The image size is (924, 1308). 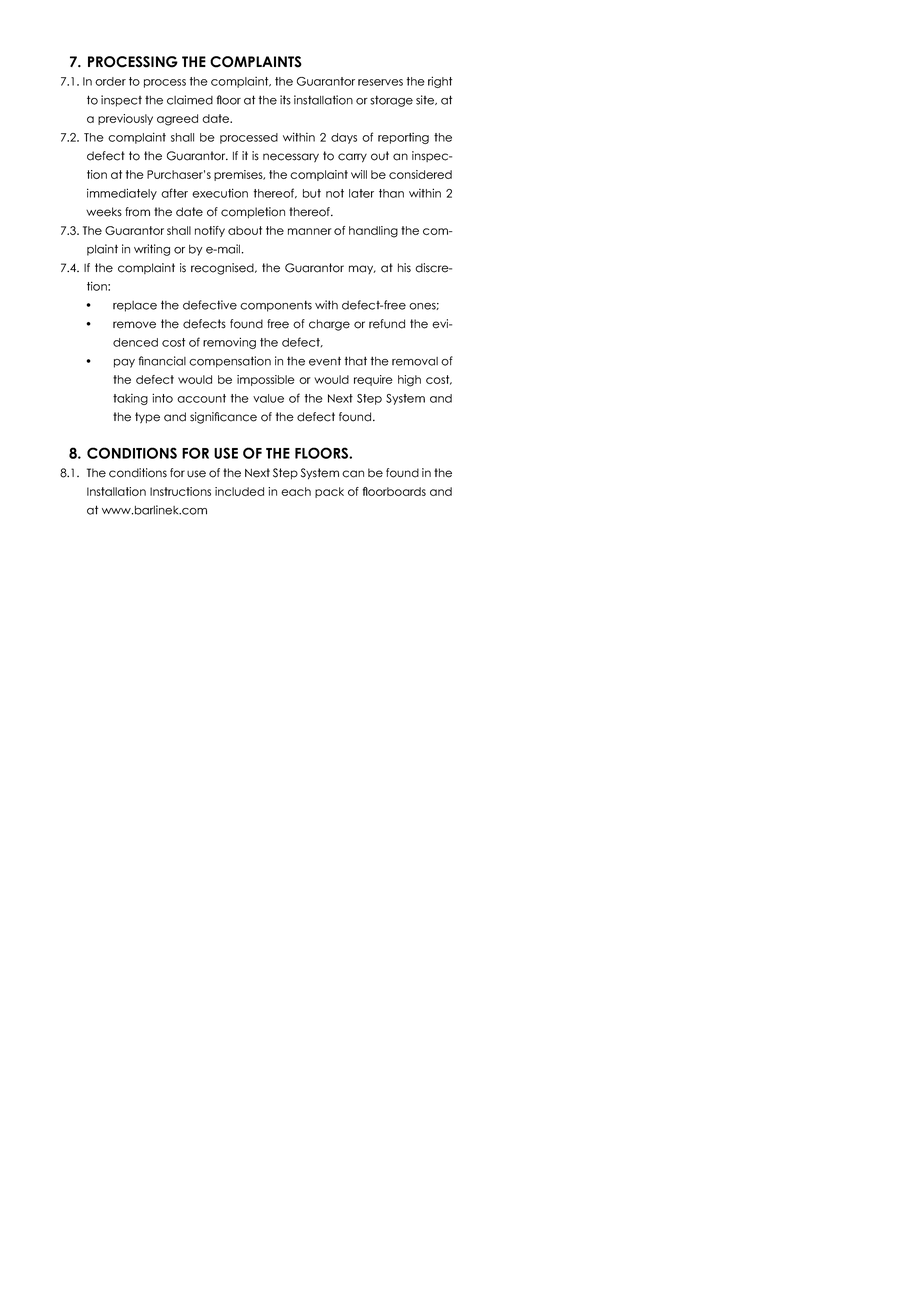 What do you see at coordinates (135, 306) in the document?
I see `replace` at bounding box center [135, 306].
